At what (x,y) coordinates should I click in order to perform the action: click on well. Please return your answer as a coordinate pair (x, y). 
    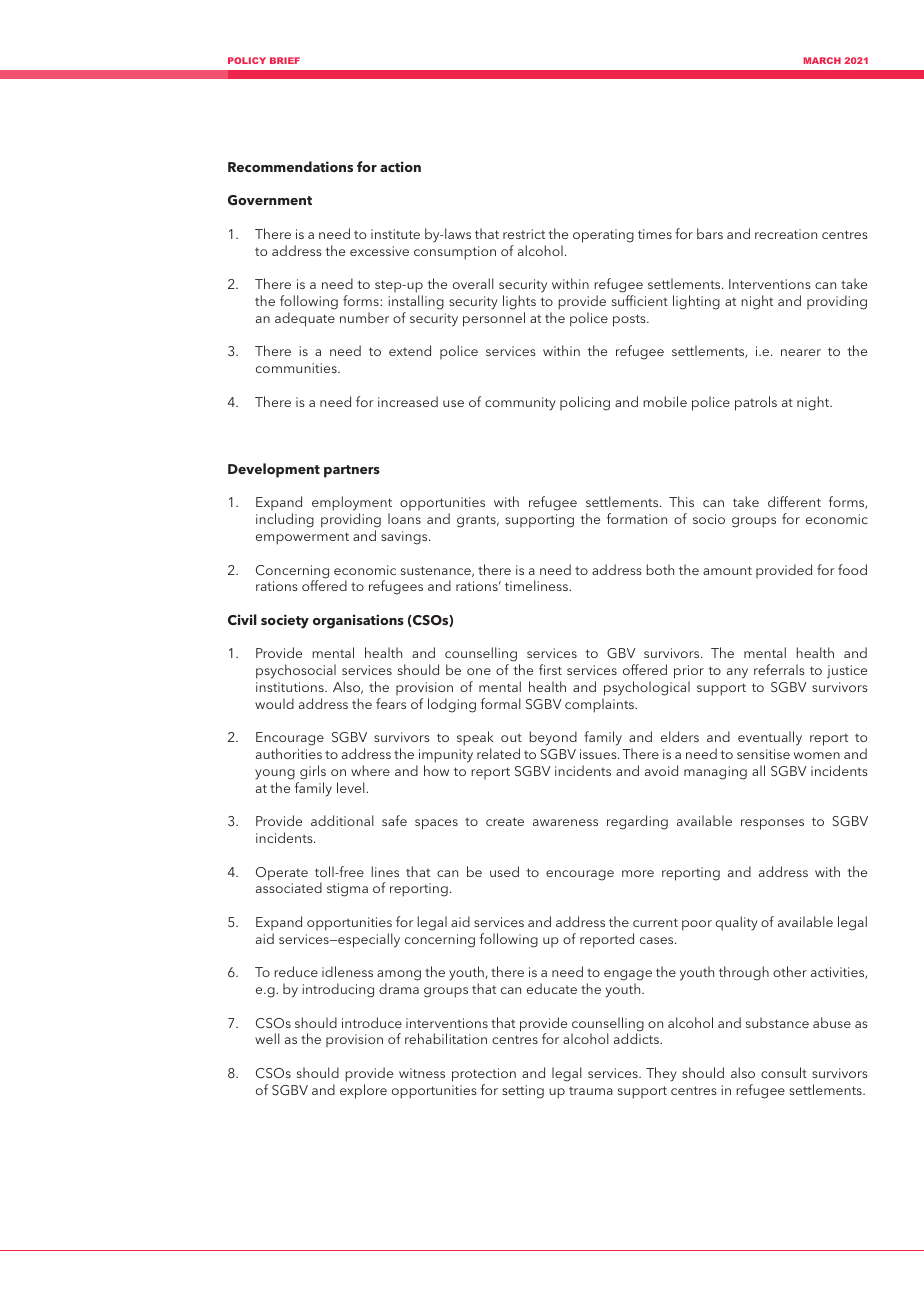
    Looking at the image, I should click on (267, 1038).
